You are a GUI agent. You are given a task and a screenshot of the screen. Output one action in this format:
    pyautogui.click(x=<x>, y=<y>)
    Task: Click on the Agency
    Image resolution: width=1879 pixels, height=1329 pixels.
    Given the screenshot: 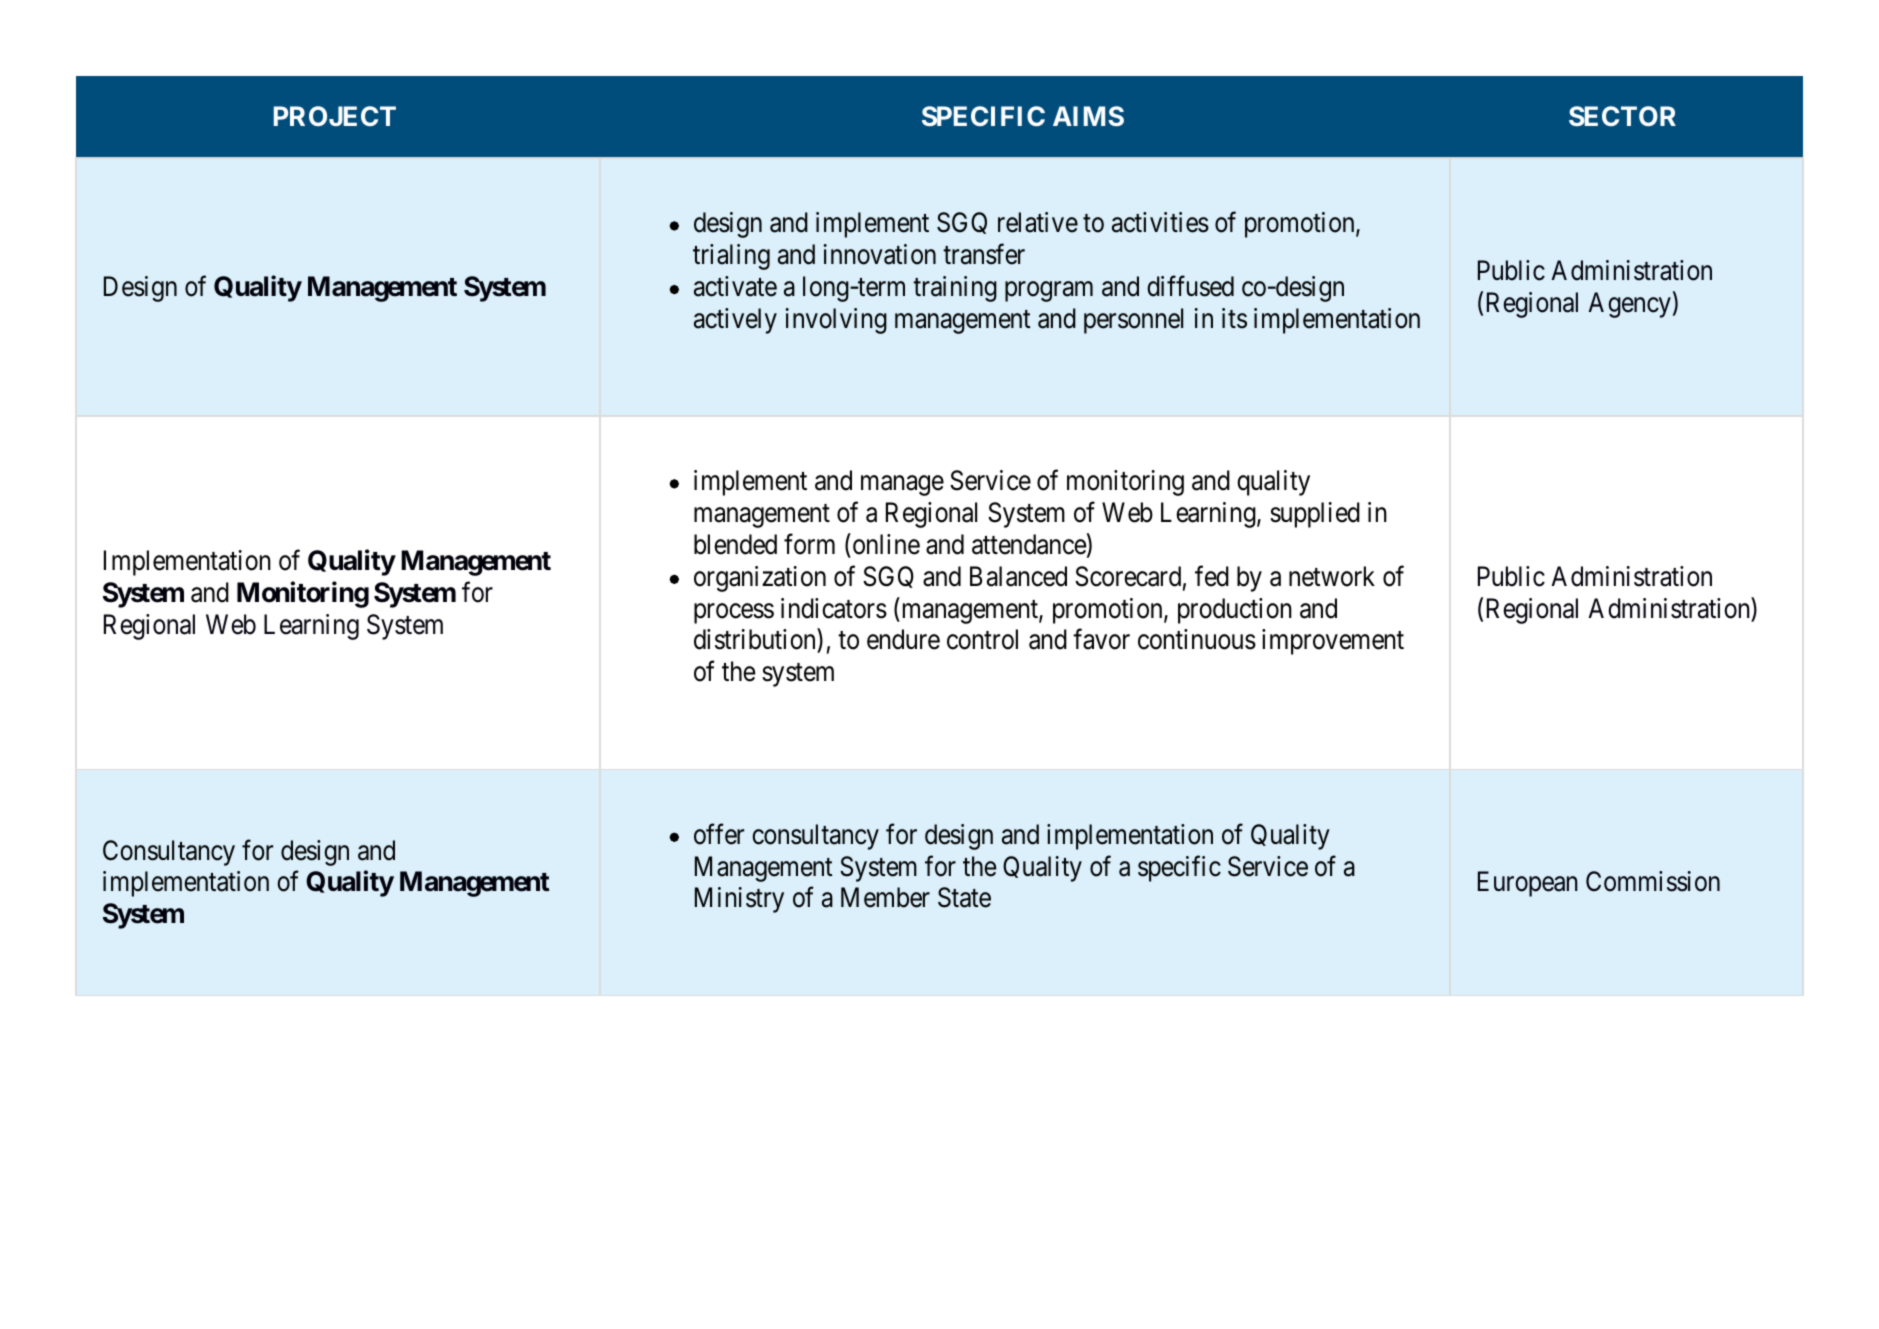 What is the action you would take?
    pyautogui.click(x=1629, y=305)
